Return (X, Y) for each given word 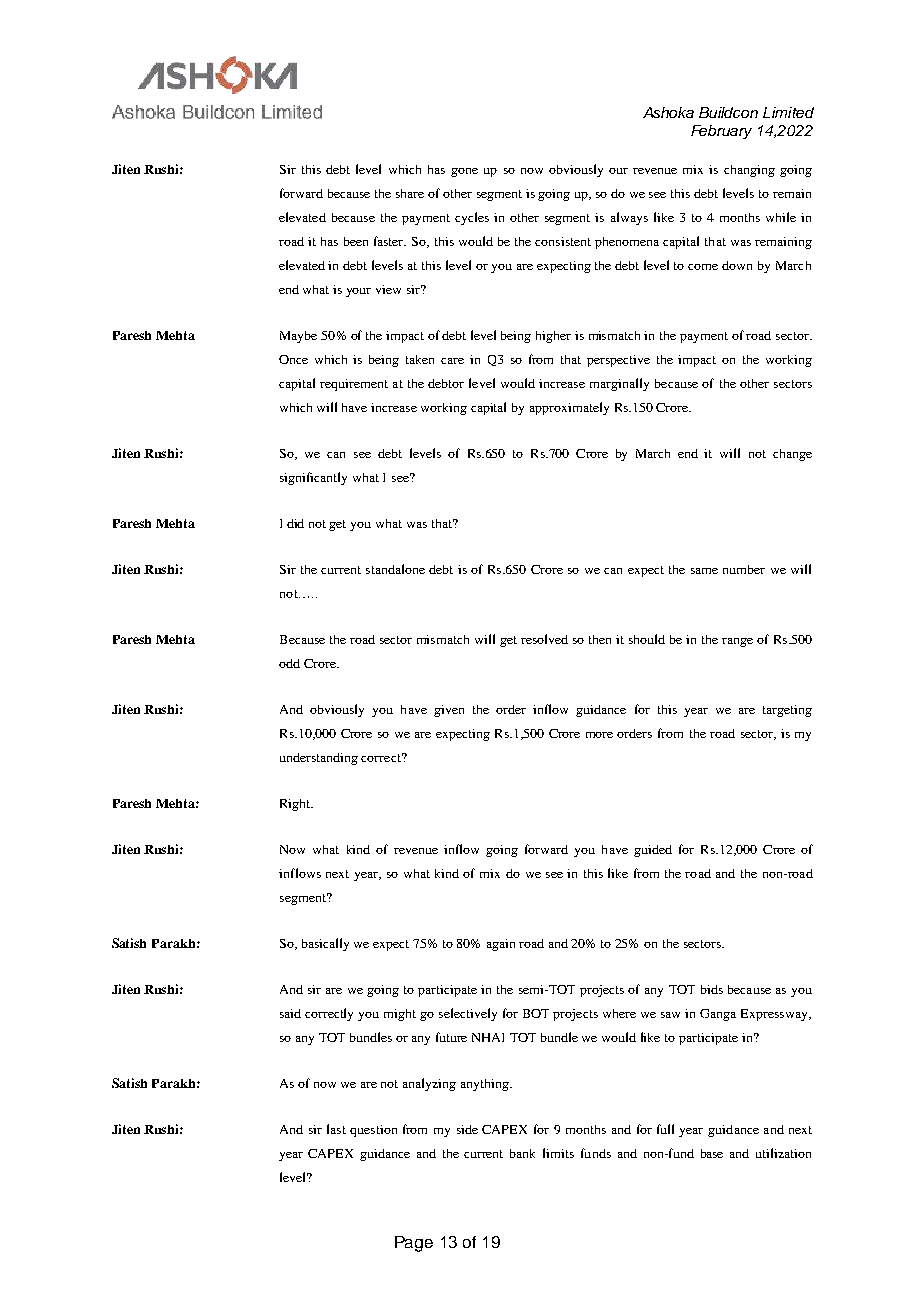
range (737, 642)
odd (289, 663)
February (721, 132)
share (410, 193)
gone (464, 172)
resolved (544, 639)
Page (414, 1244)
